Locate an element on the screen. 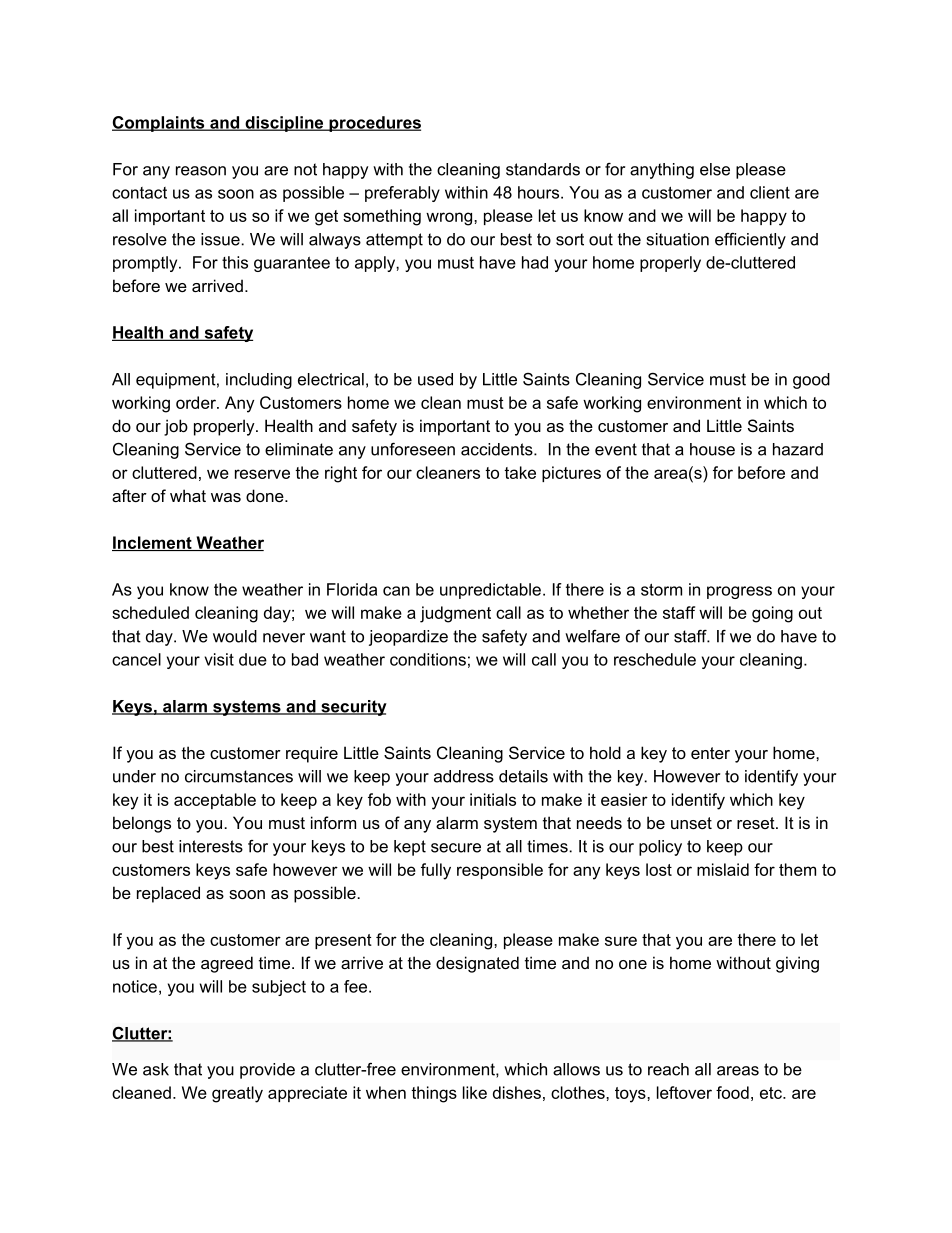  would is located at coordinates (235, 636).
